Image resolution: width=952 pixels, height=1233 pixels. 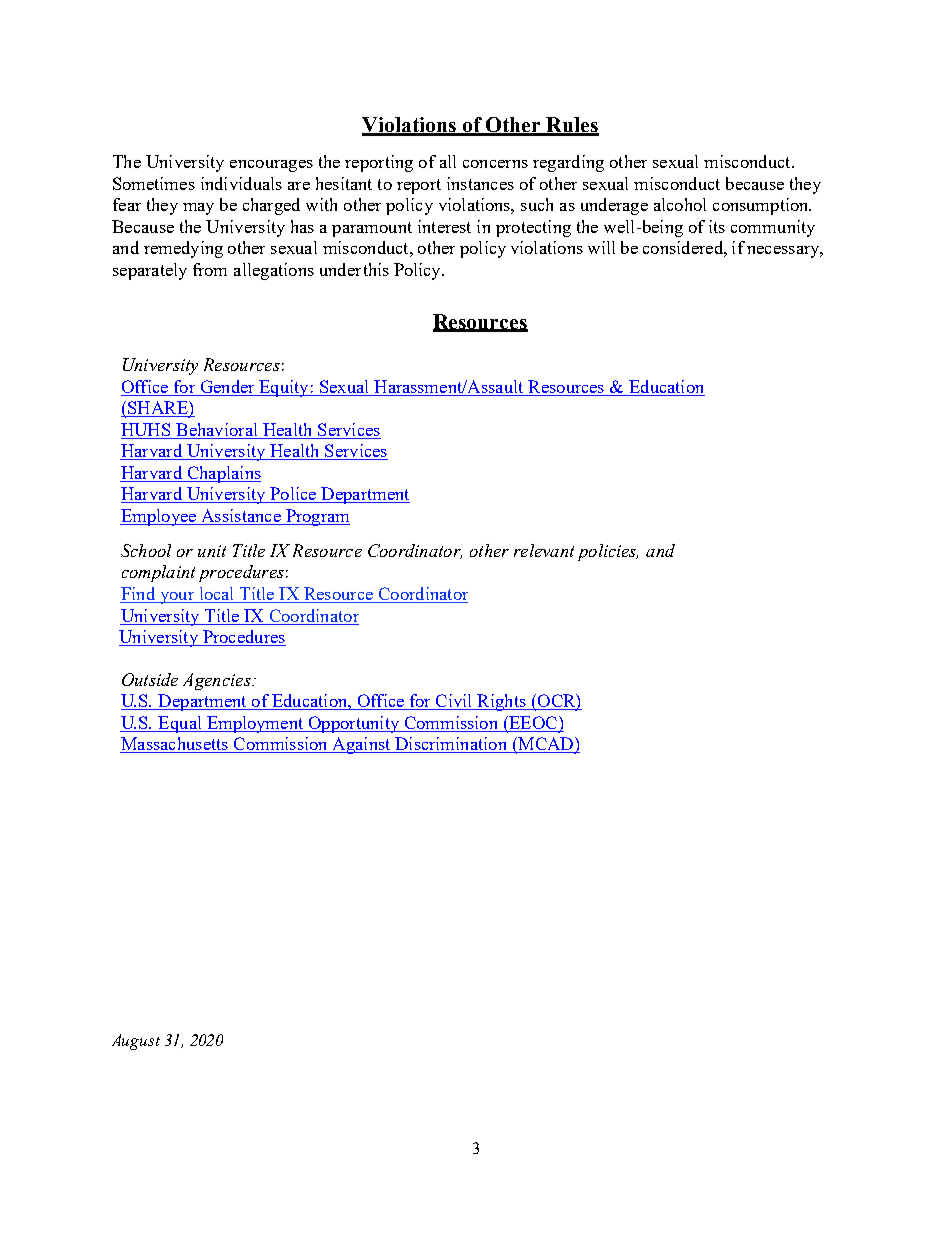 I want to click on Behavioral, so click(x=216, y=429).
